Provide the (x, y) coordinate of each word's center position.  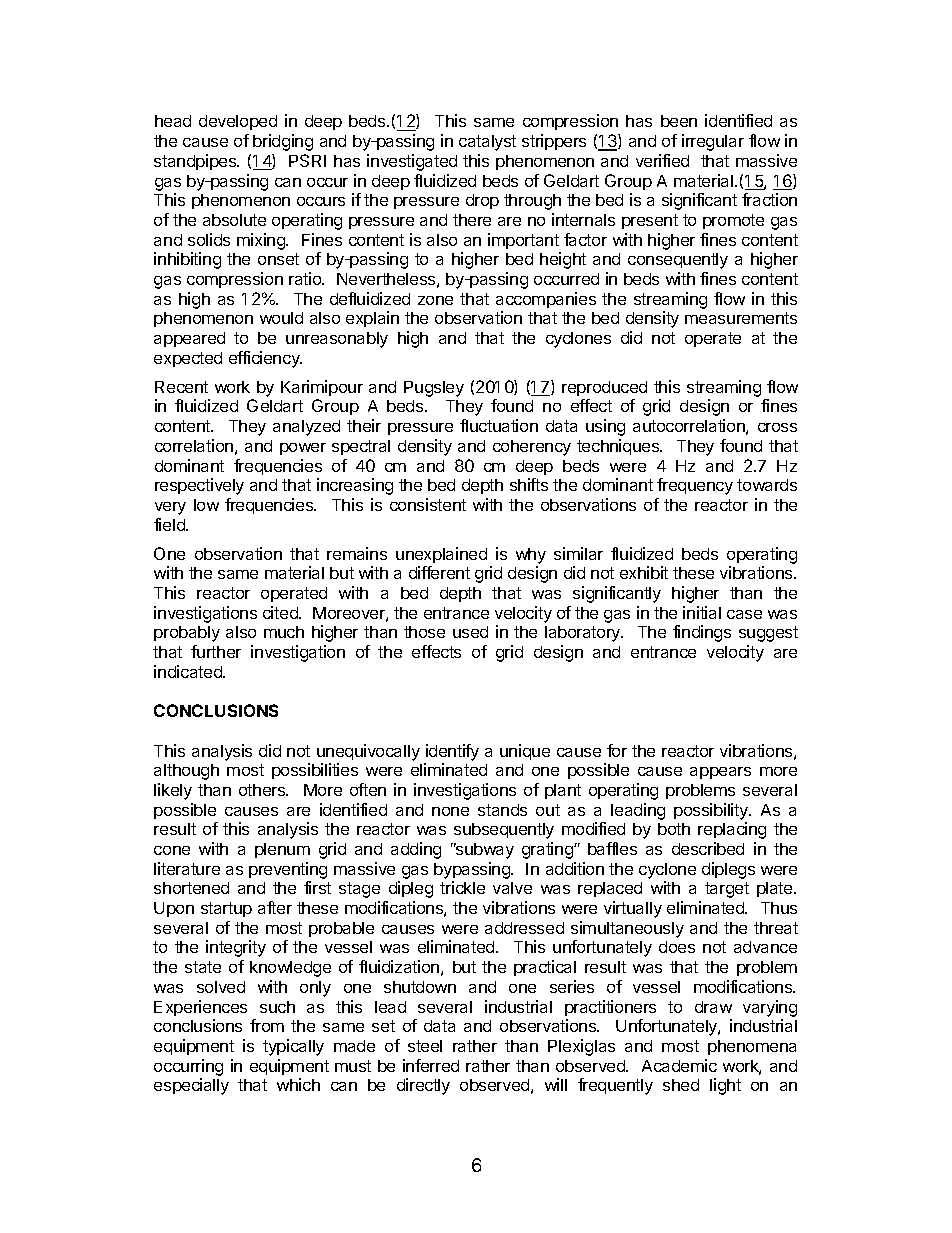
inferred (431, 1065)
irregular (713, 142)
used (470, 632)
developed (238, 122)
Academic (679, 1065)
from (267, 1025)
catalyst (487, 143)
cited (281, 612)
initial (702, 612)
